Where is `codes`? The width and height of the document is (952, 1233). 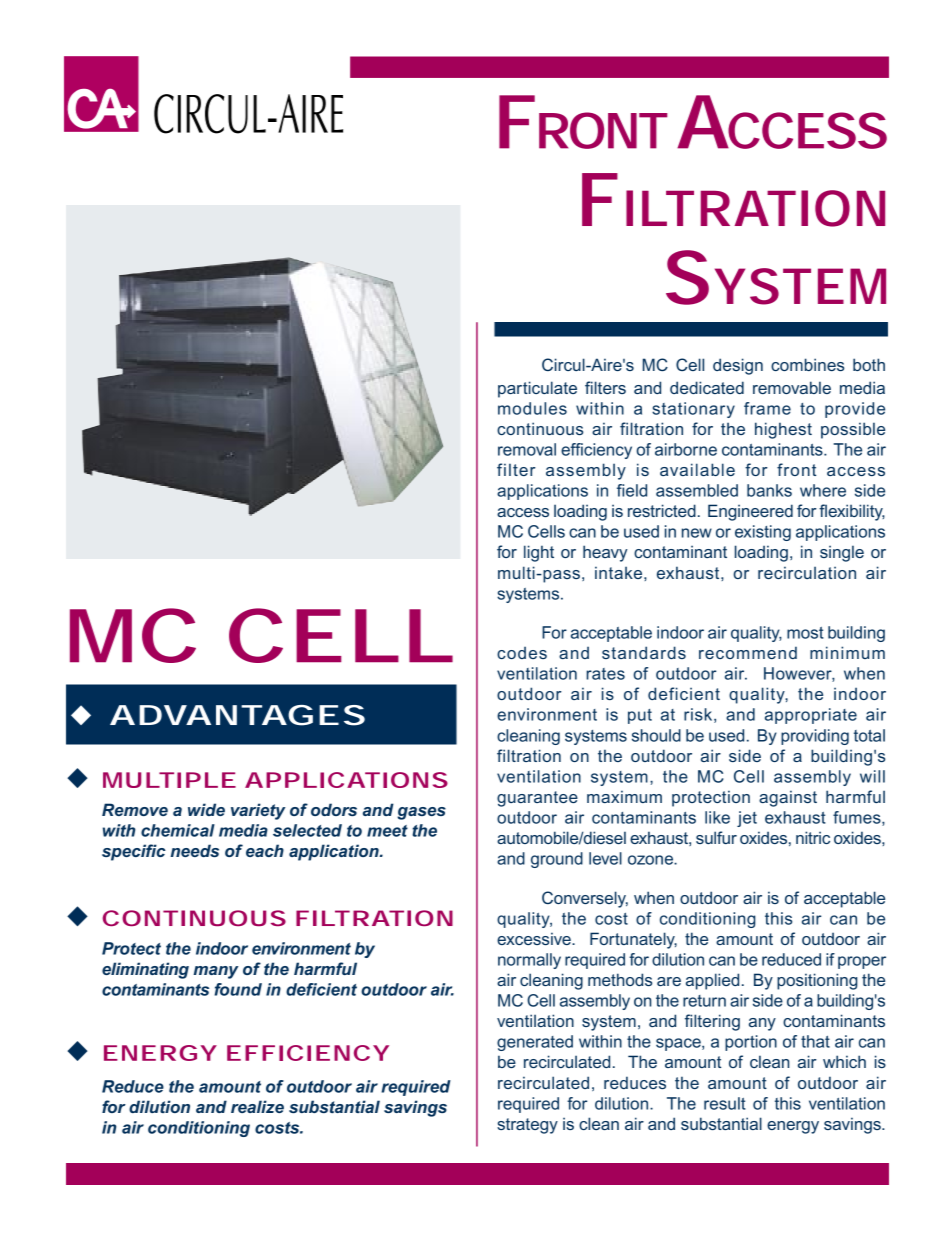
codes is located at coordinates (522, 652).
